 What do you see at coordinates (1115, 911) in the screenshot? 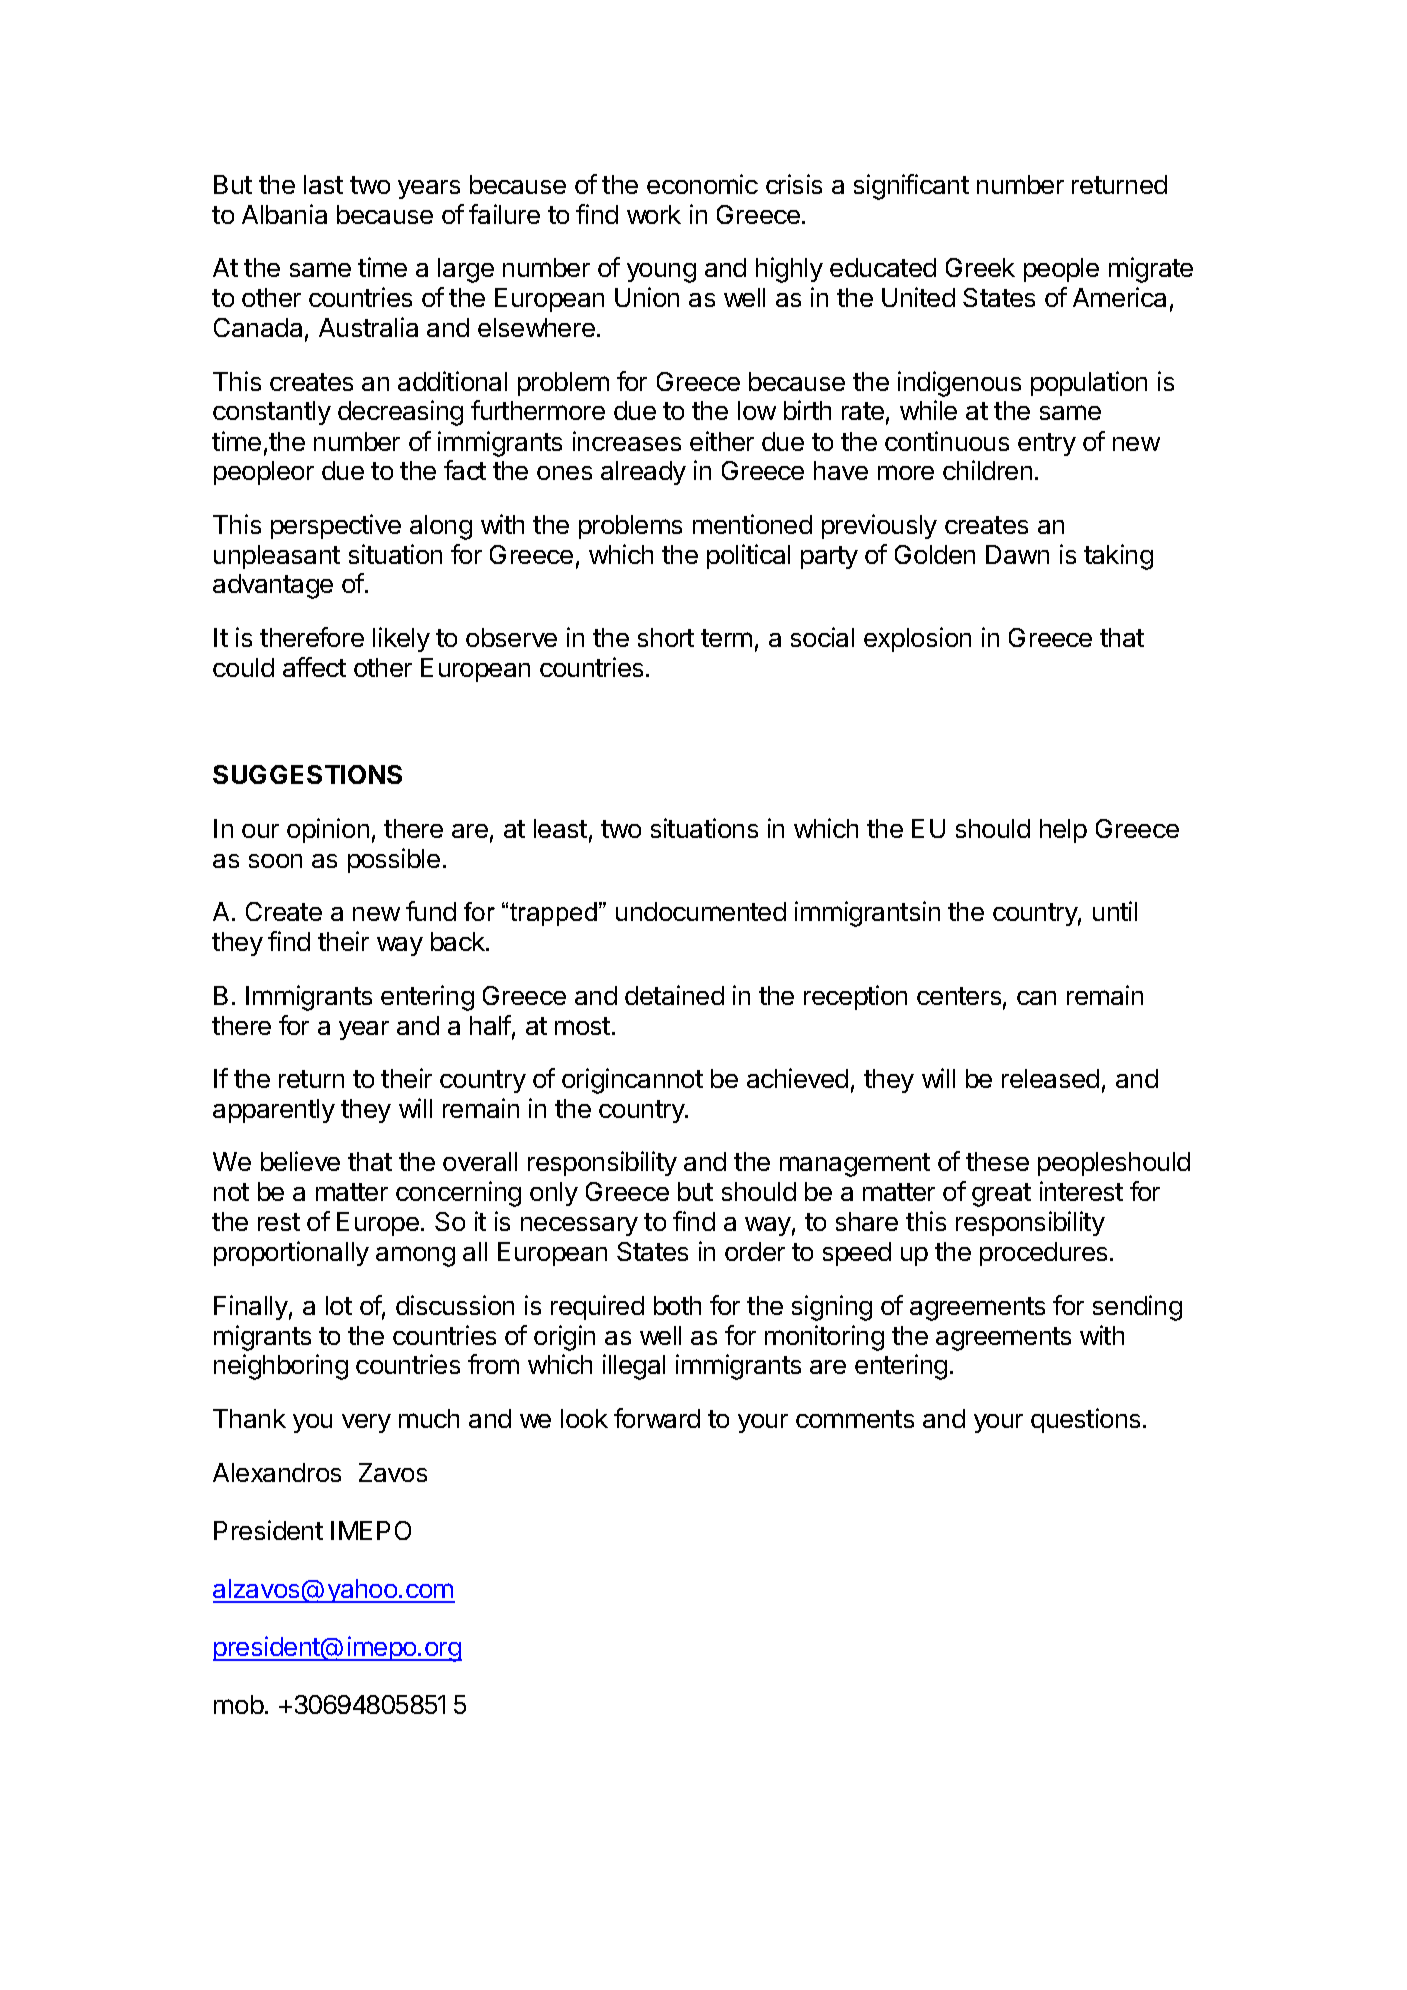
I see `until` at bounding box center [1115, 911].
